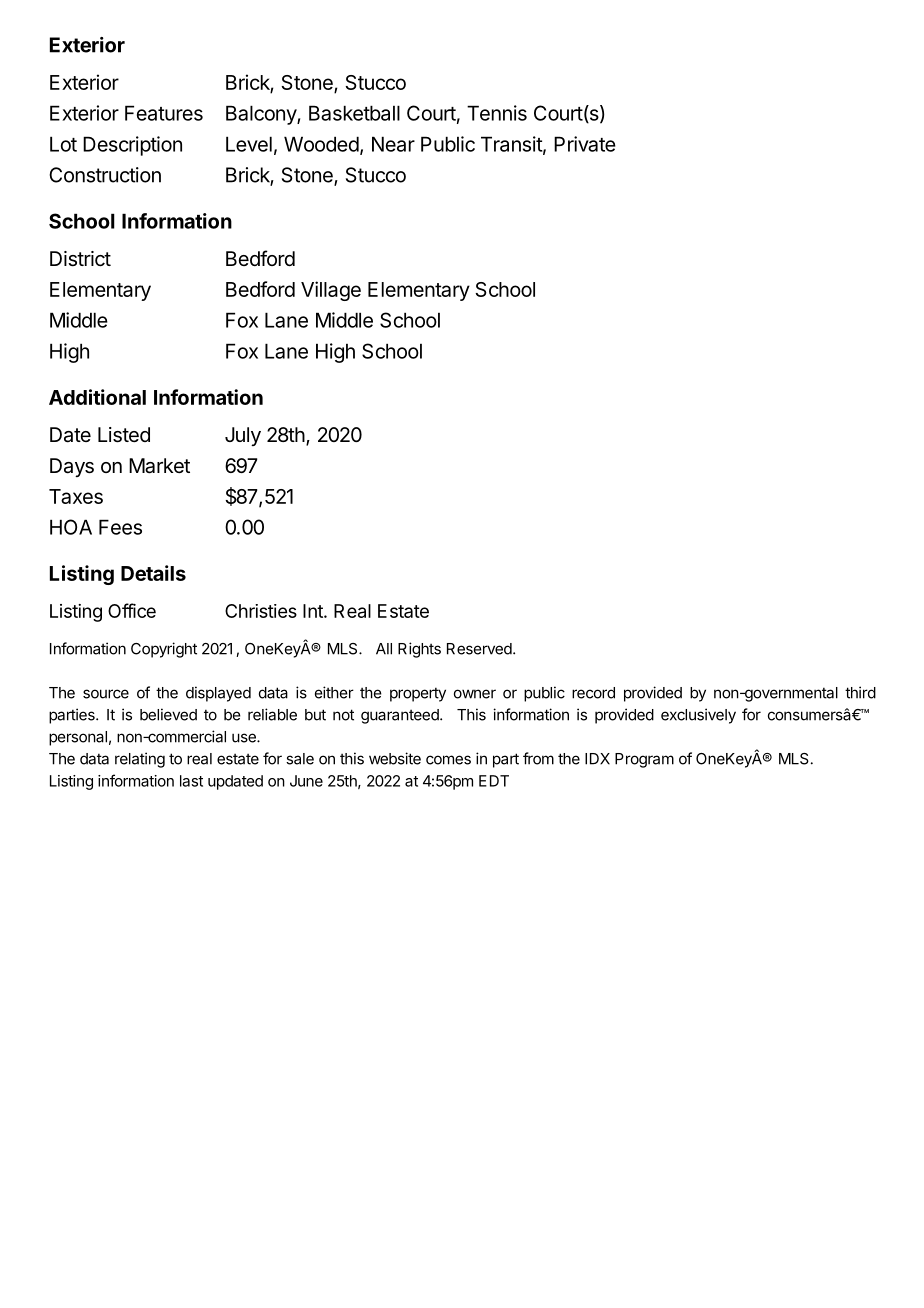 This image has height=1308, width=924. Describe the element at coordinates (243, 436) in the image. I see `July` at that location.
